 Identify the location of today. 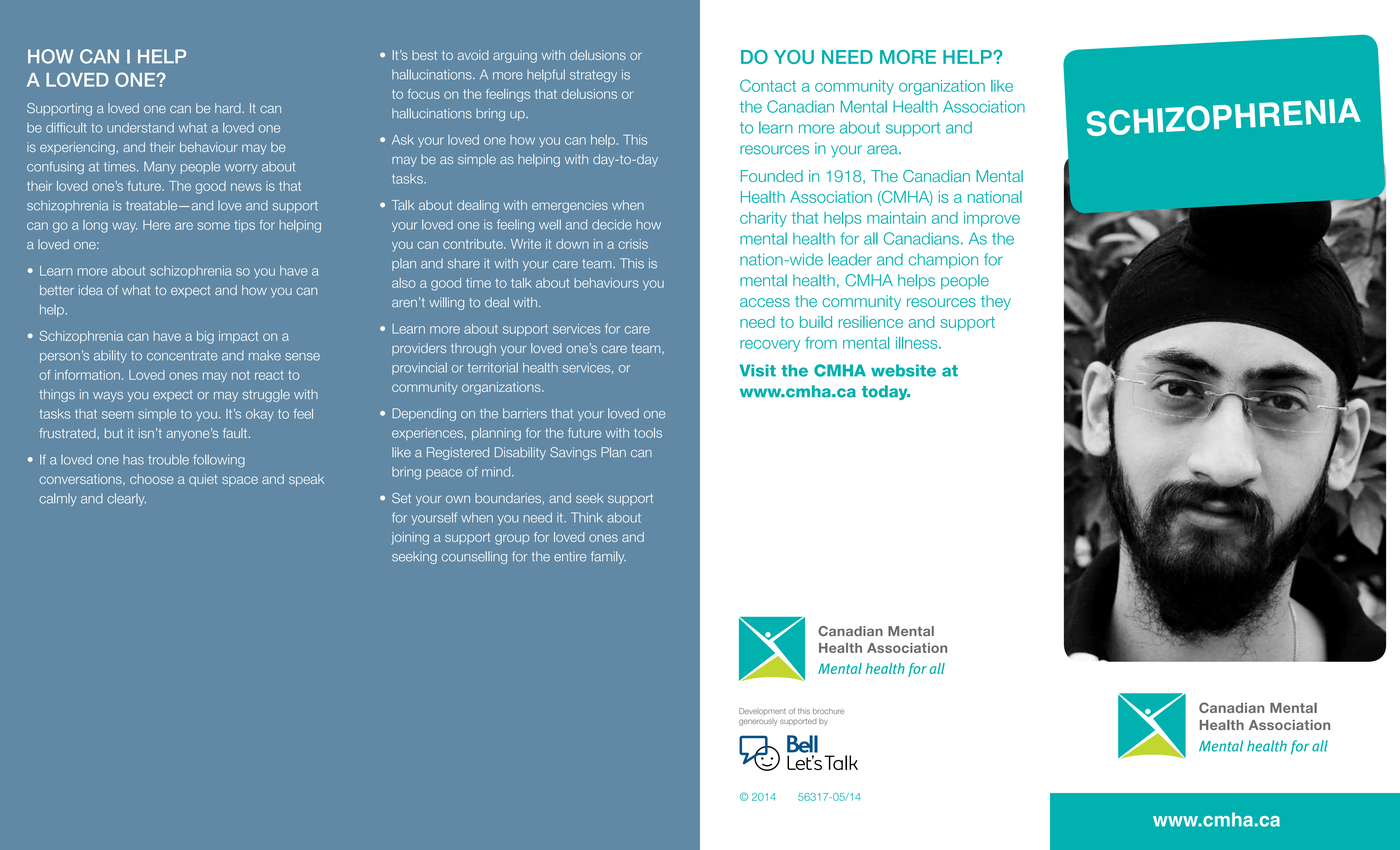
(886, 392).
